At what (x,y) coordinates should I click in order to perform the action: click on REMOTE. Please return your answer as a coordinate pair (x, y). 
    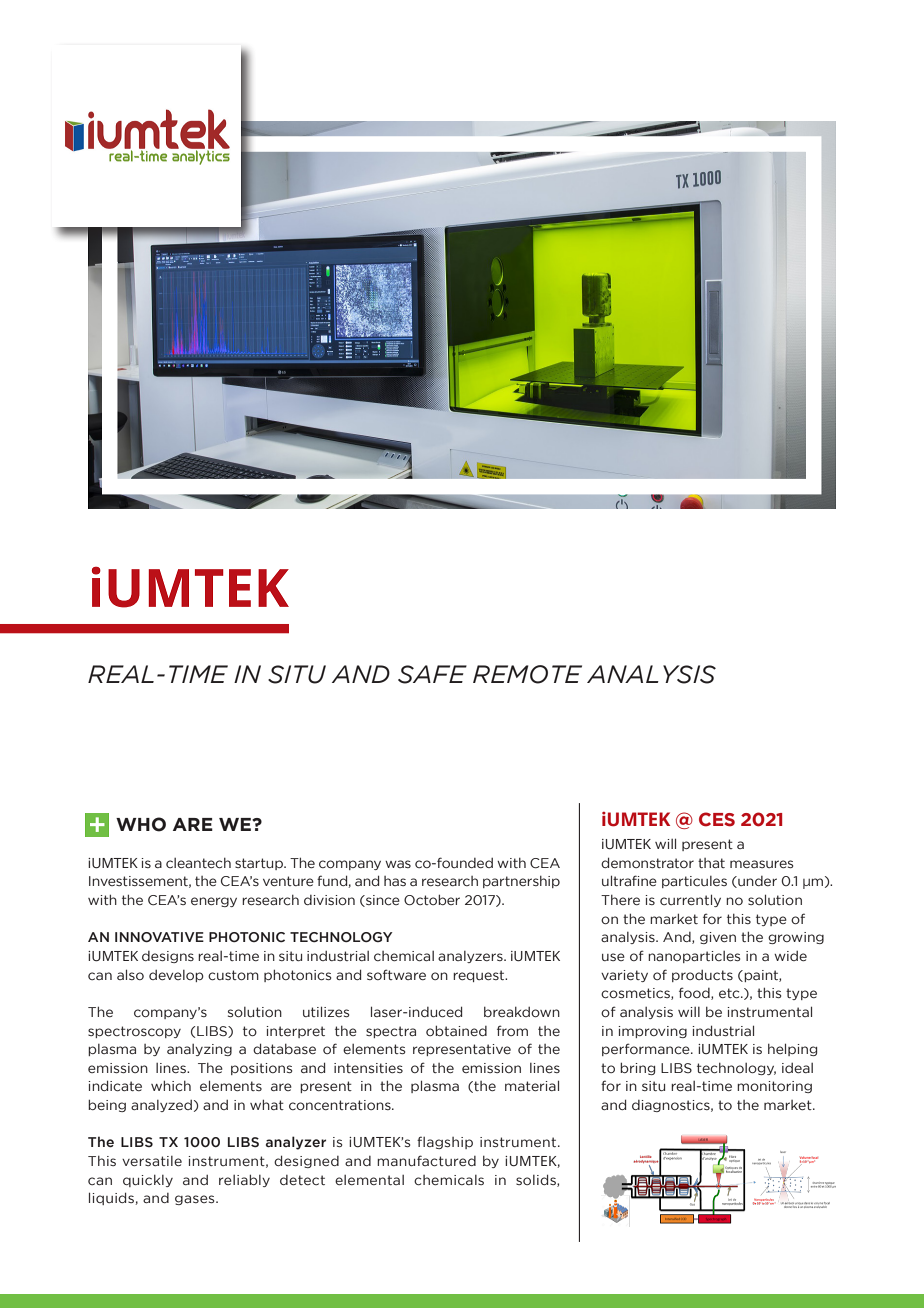
    Looking at the image, I should click on (527, 674).
